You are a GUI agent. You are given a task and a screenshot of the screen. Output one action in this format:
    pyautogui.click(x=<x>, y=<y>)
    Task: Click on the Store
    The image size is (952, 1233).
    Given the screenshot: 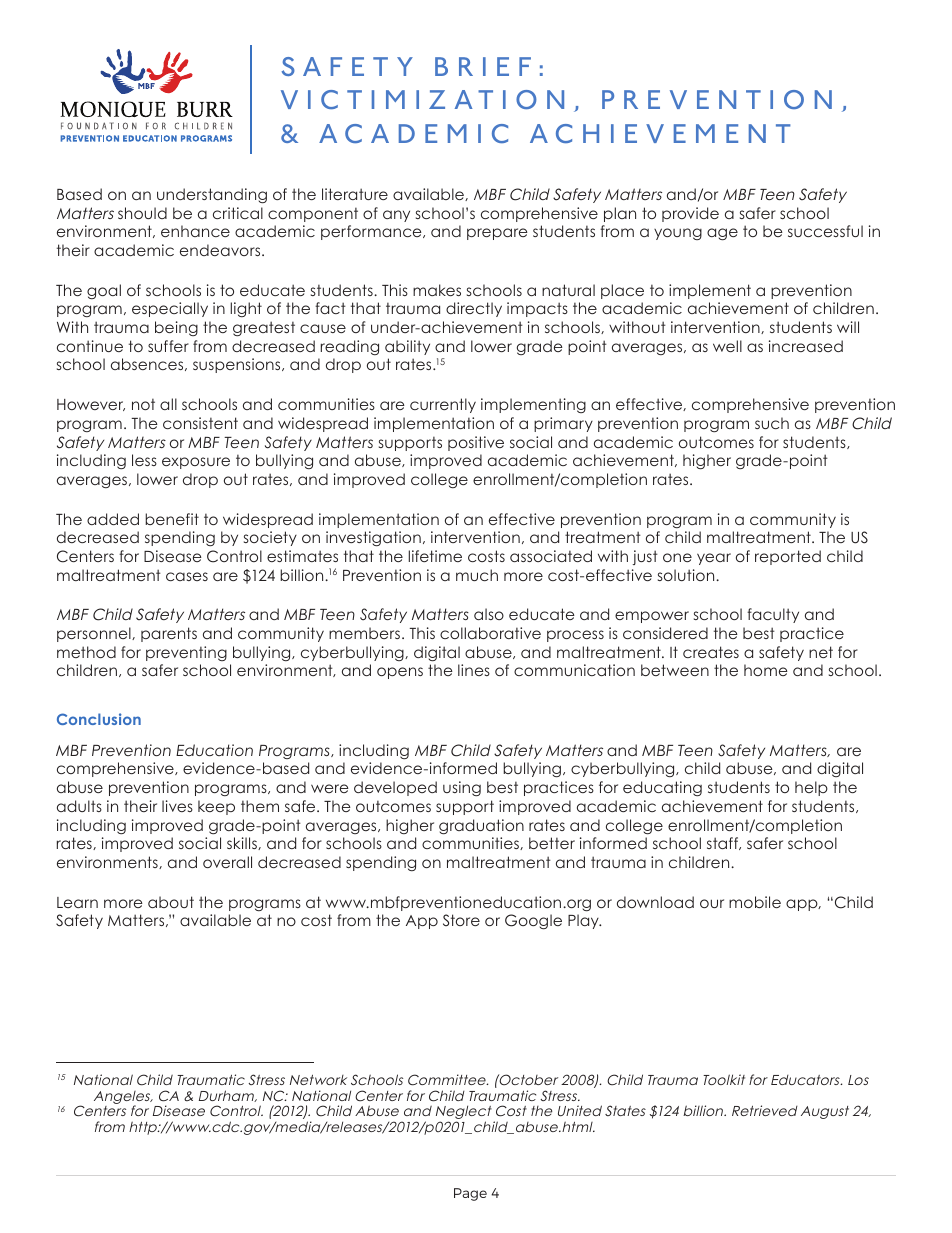 What is the action you would take?
    pyautogui.click(x=461, y=920)
